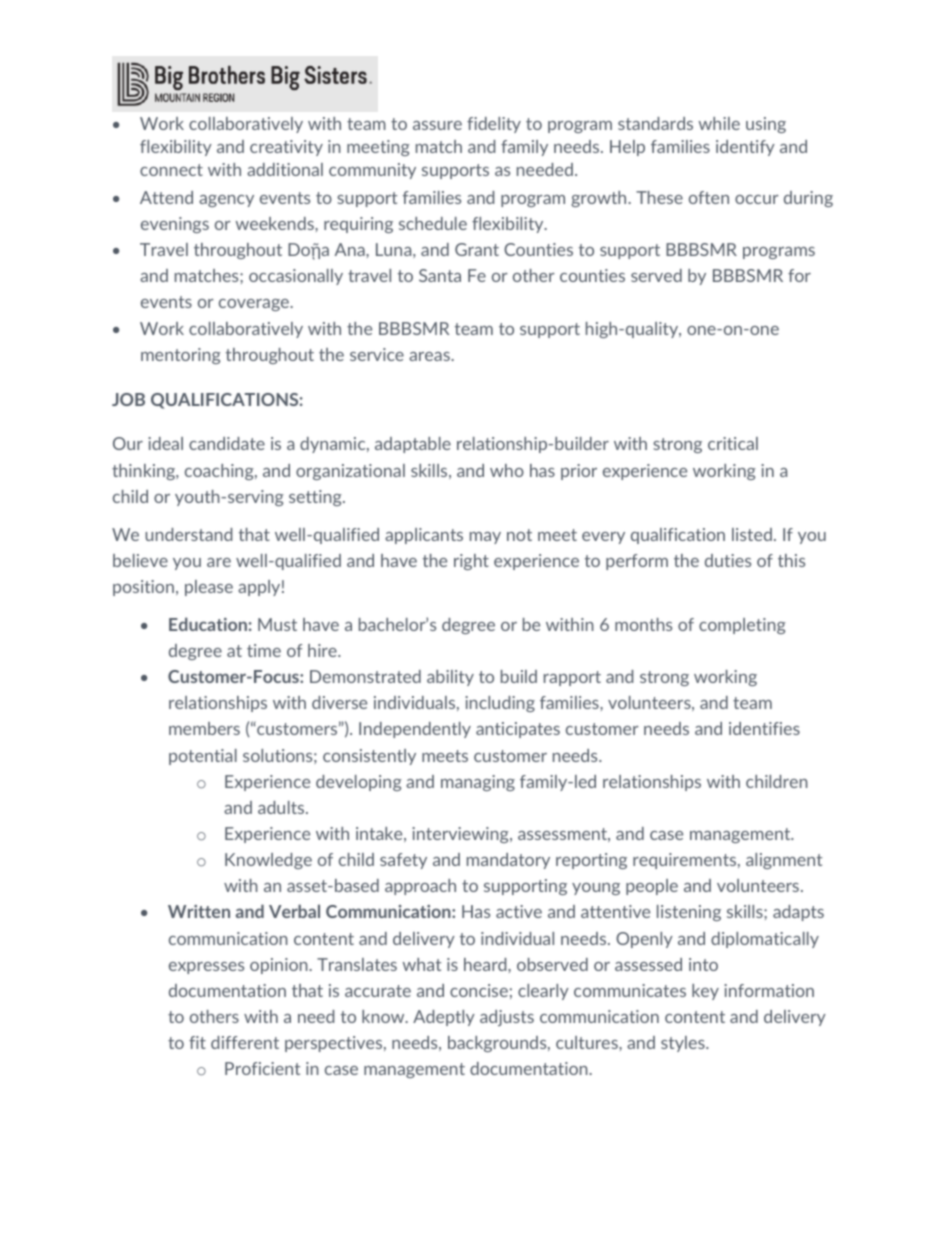 This image has width=952, height=1233. What do you see at coordinates (444, 1018) in the image?
I see `Adeptly` at bounding box center [444, 1018].
